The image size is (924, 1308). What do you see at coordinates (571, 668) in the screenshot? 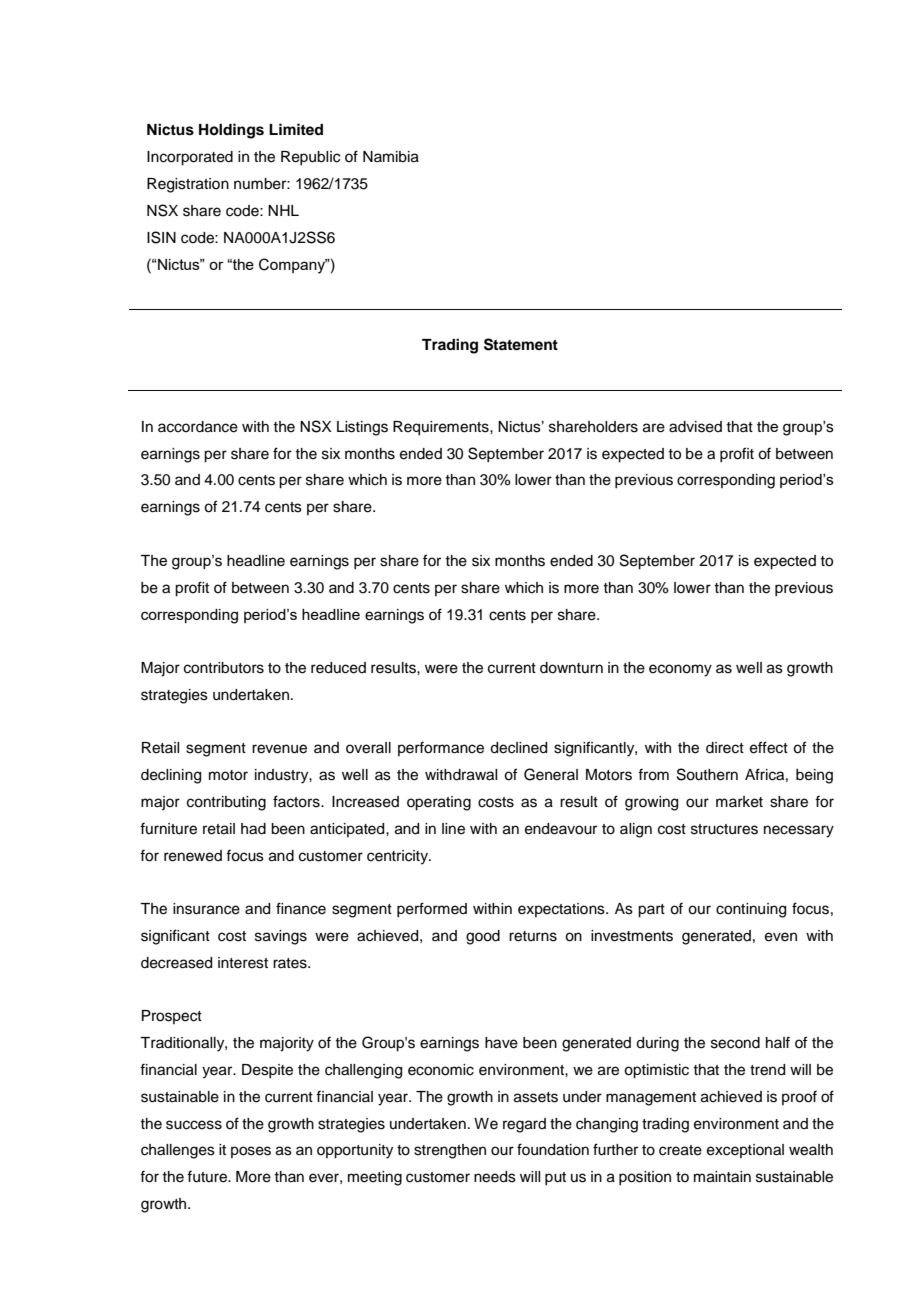
I see `downturn` at bounding box center [571, 668].
